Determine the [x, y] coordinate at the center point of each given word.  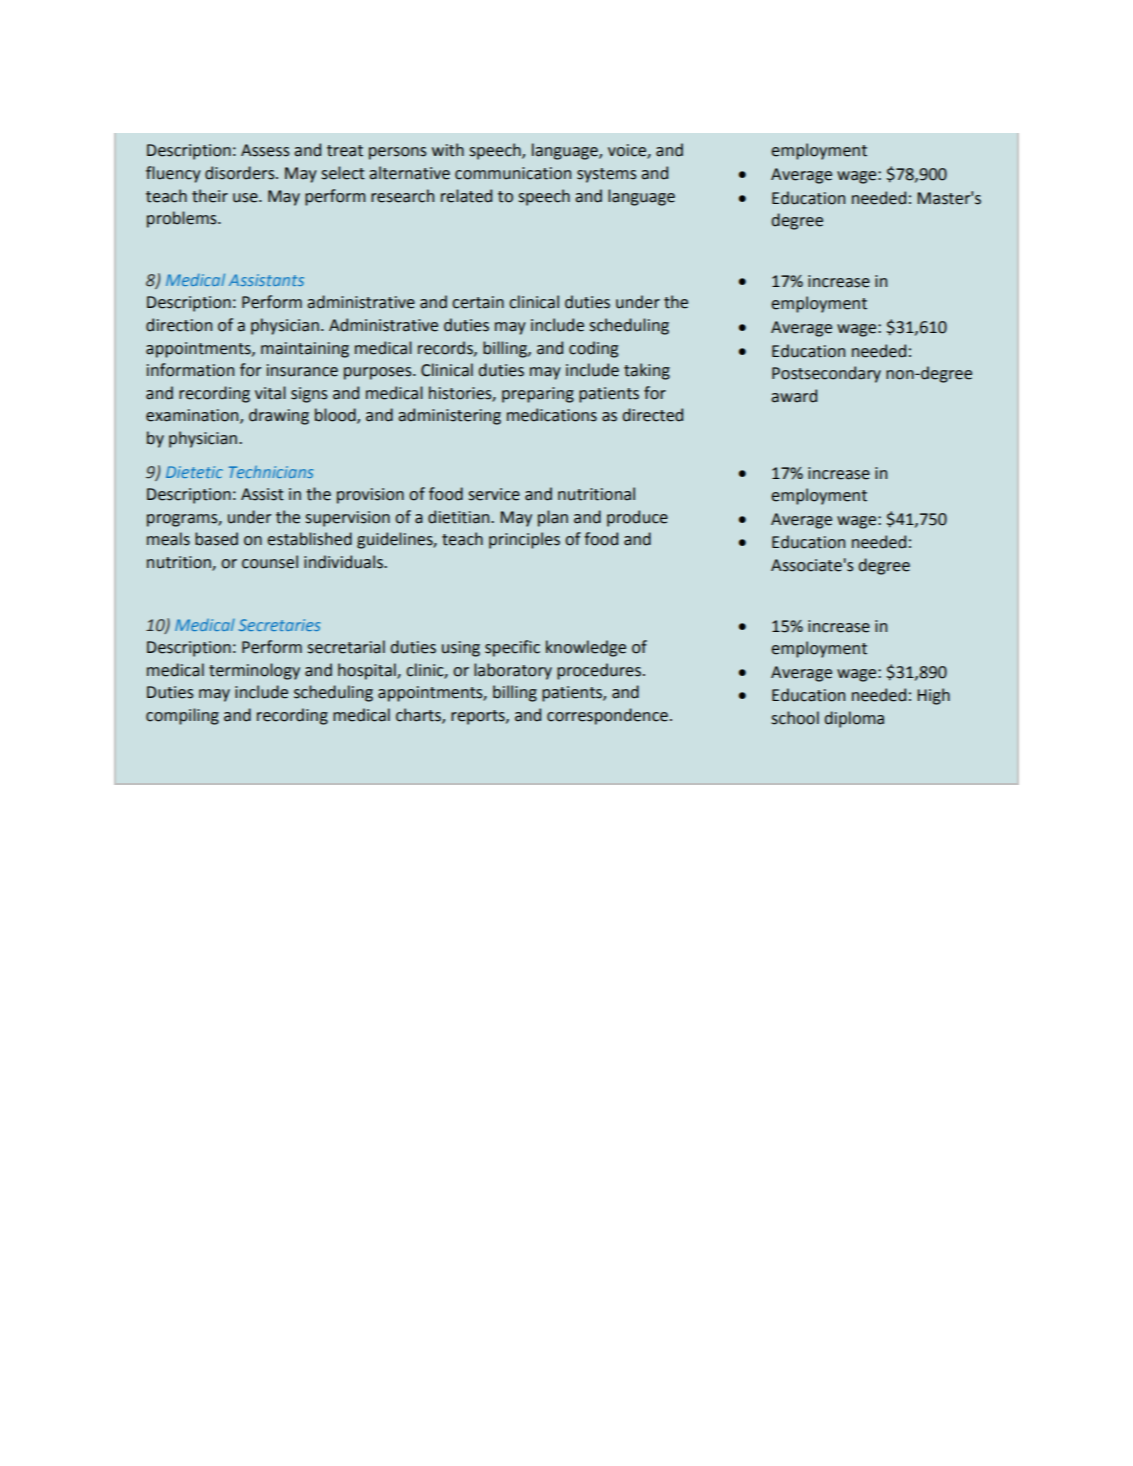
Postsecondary [826, 374]
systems [607, 175]
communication [513, 173]
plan [553, 518]
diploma [854, 719]
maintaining [305, 350]
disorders [241, 173]
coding [593, 349]
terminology [254, 671]
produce [637, 518]
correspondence [607, 716]
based [216, 539]
